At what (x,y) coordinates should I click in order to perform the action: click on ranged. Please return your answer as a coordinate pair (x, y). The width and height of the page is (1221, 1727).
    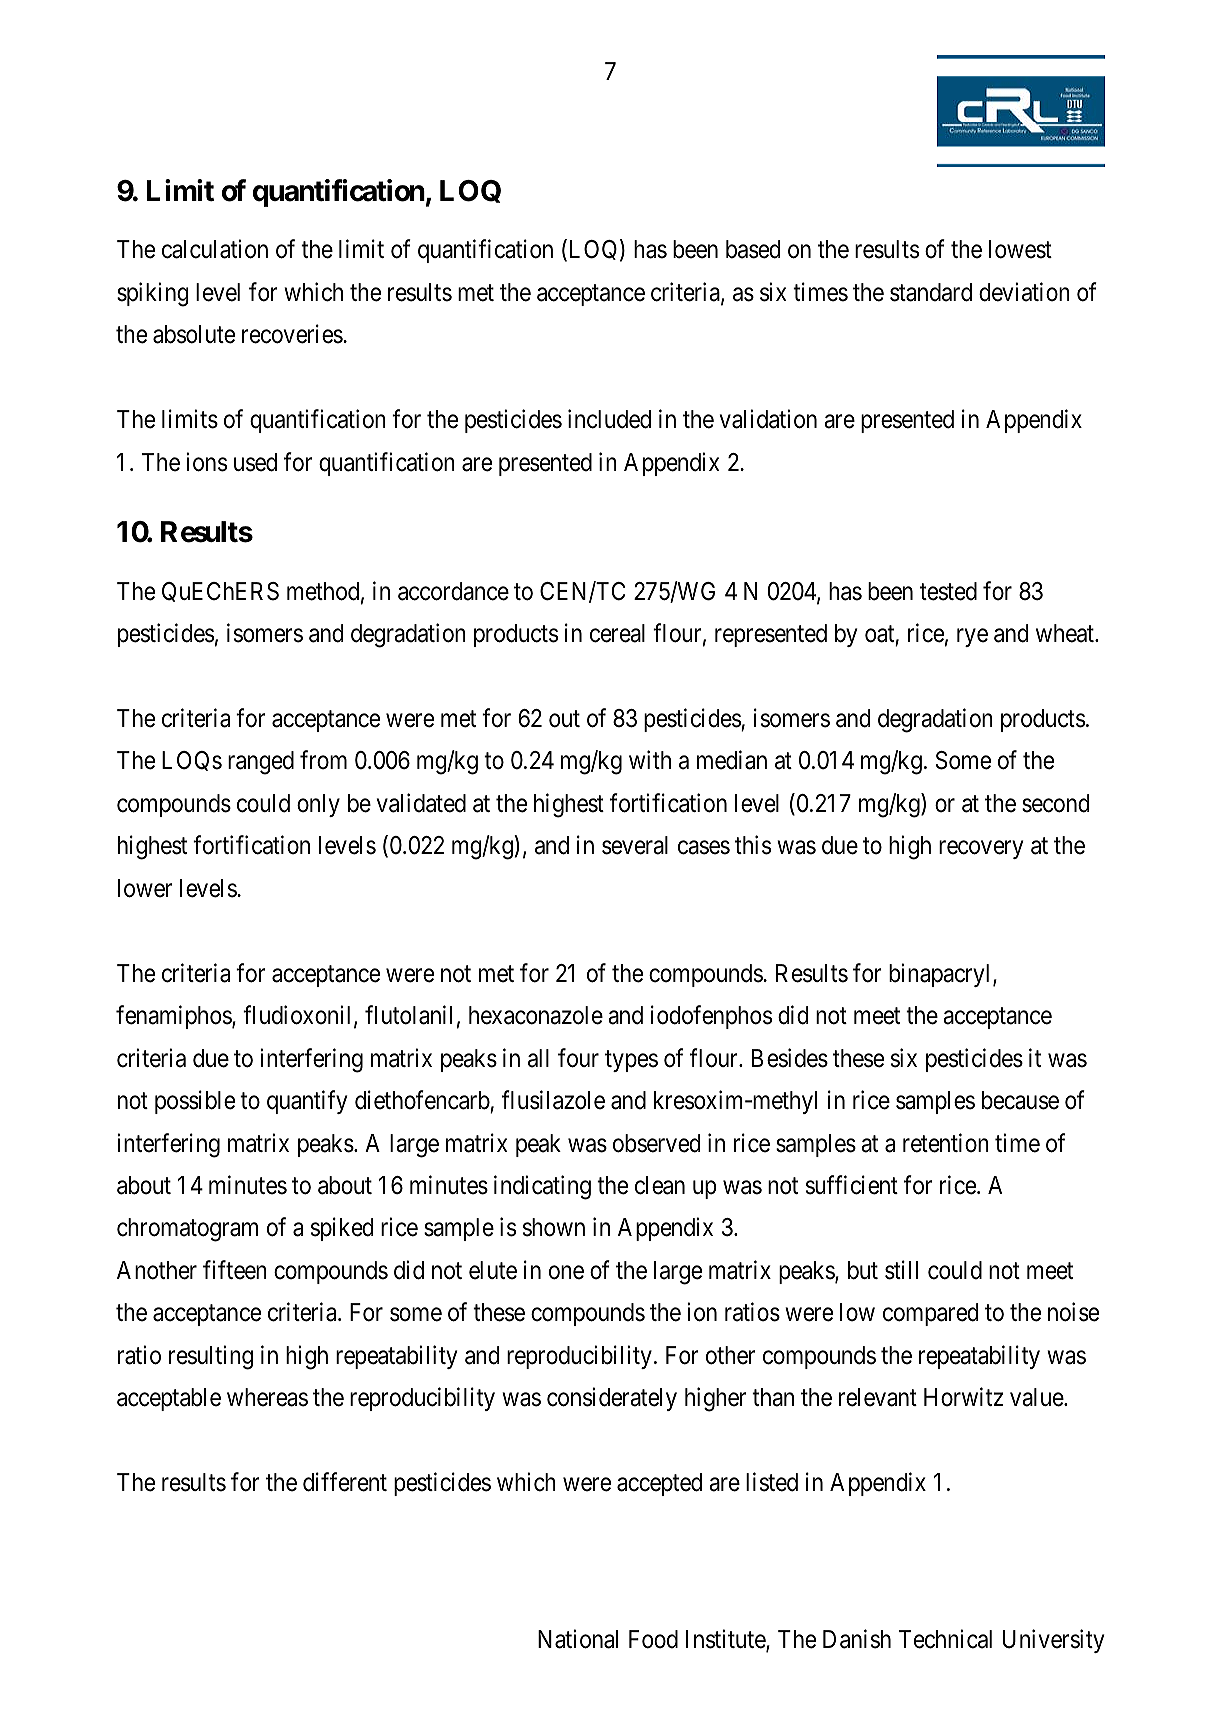
    Looking at the image, I should click on (261, 763).
